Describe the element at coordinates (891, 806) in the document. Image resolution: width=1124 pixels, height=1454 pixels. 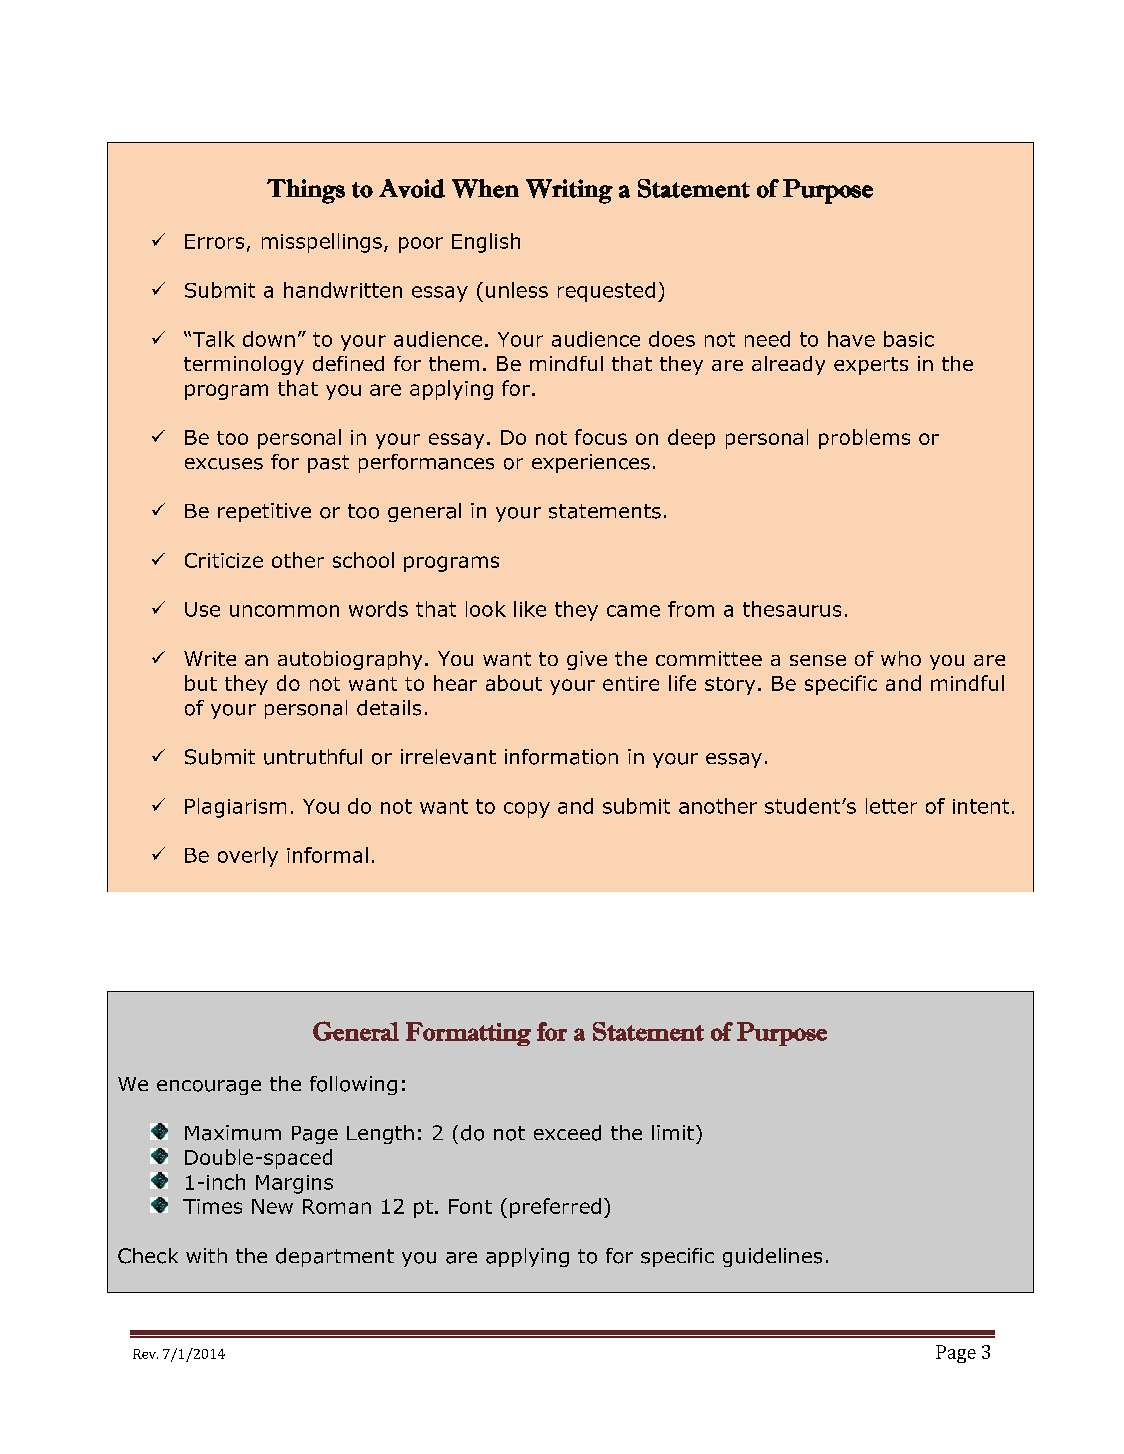
I see `letter` at that location.
